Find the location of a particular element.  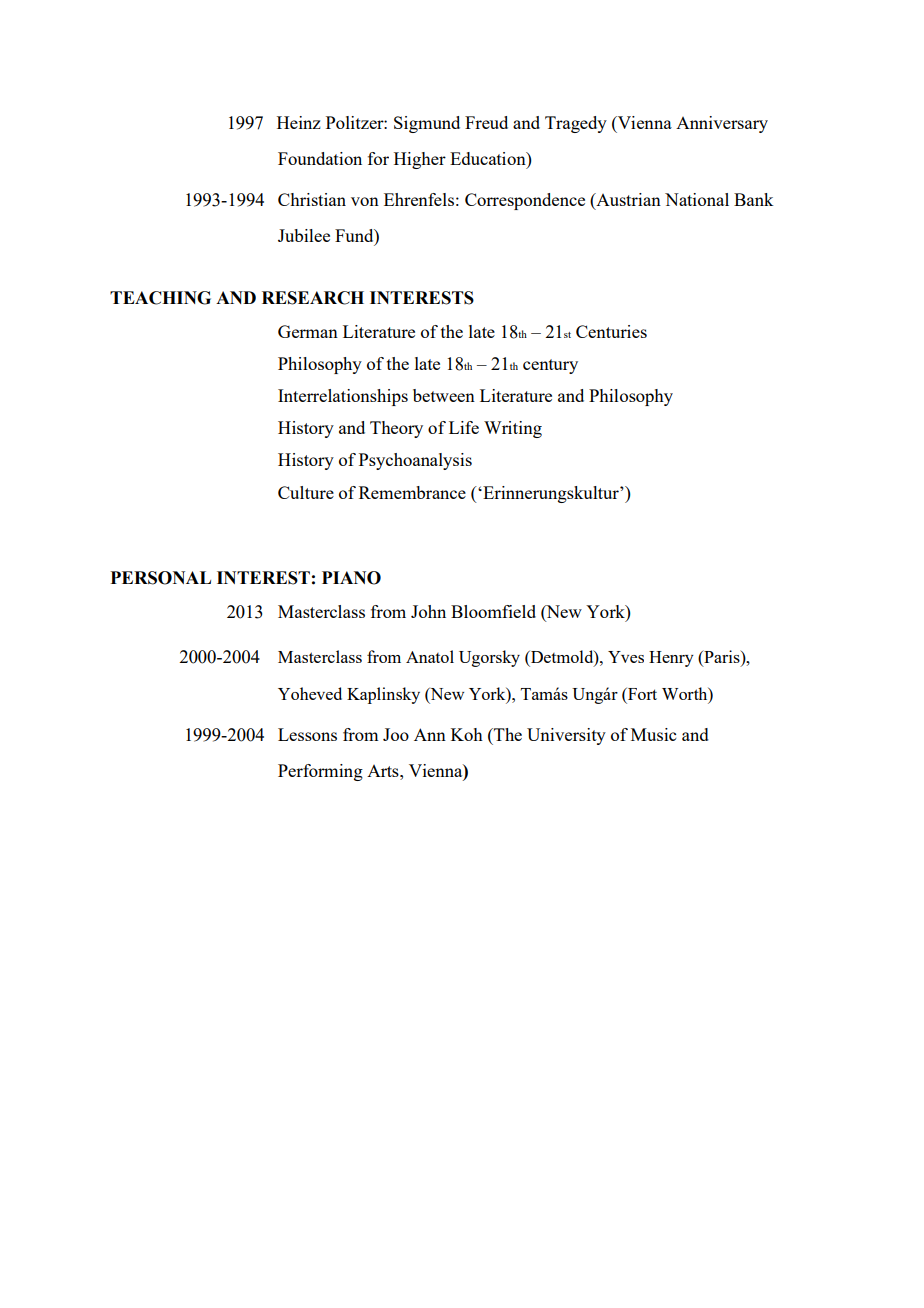

Music is located at coordinates (653, 734).
